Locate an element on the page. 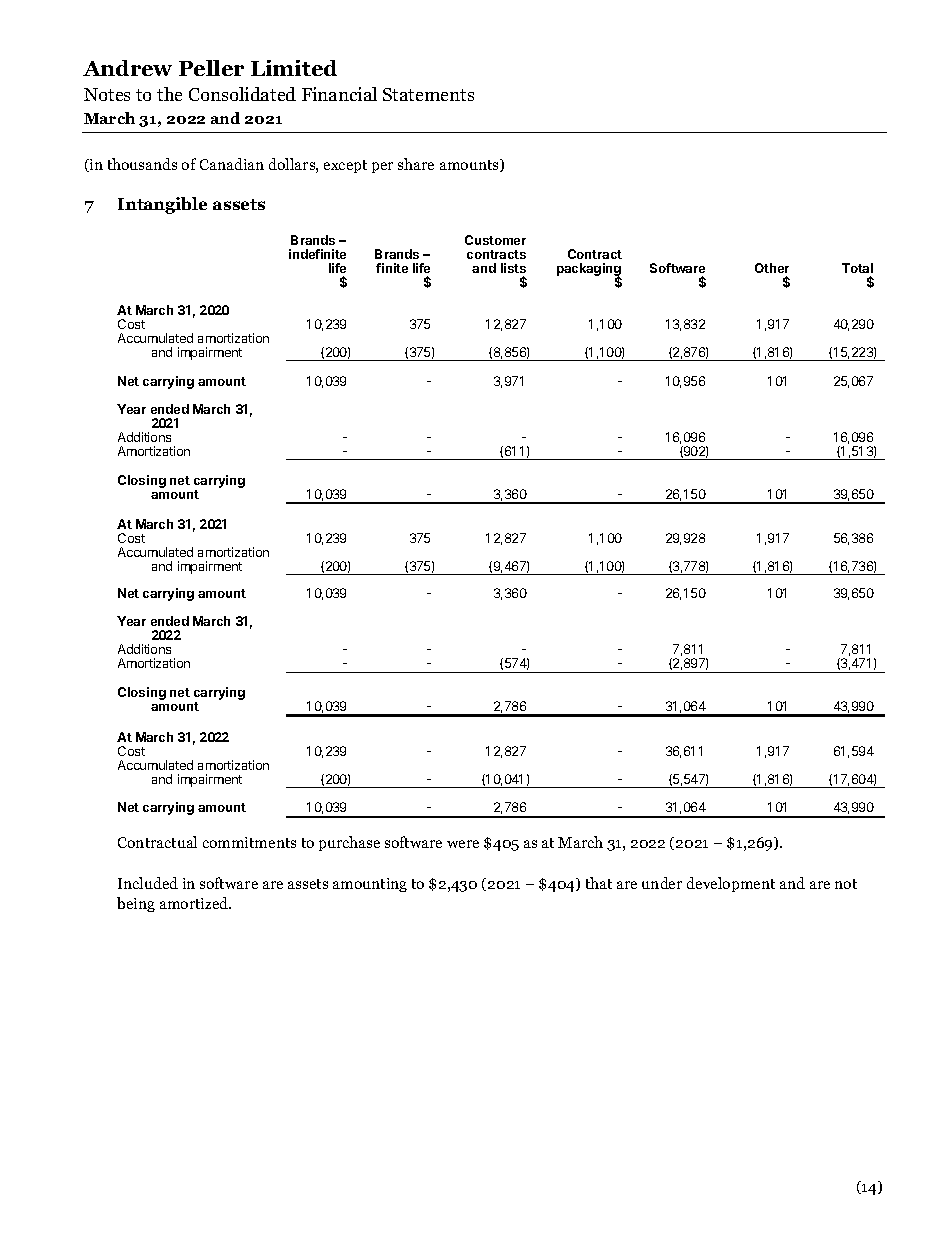 The width and height of the document is (952, 1233). Other is located at coordinates (772, 268).
